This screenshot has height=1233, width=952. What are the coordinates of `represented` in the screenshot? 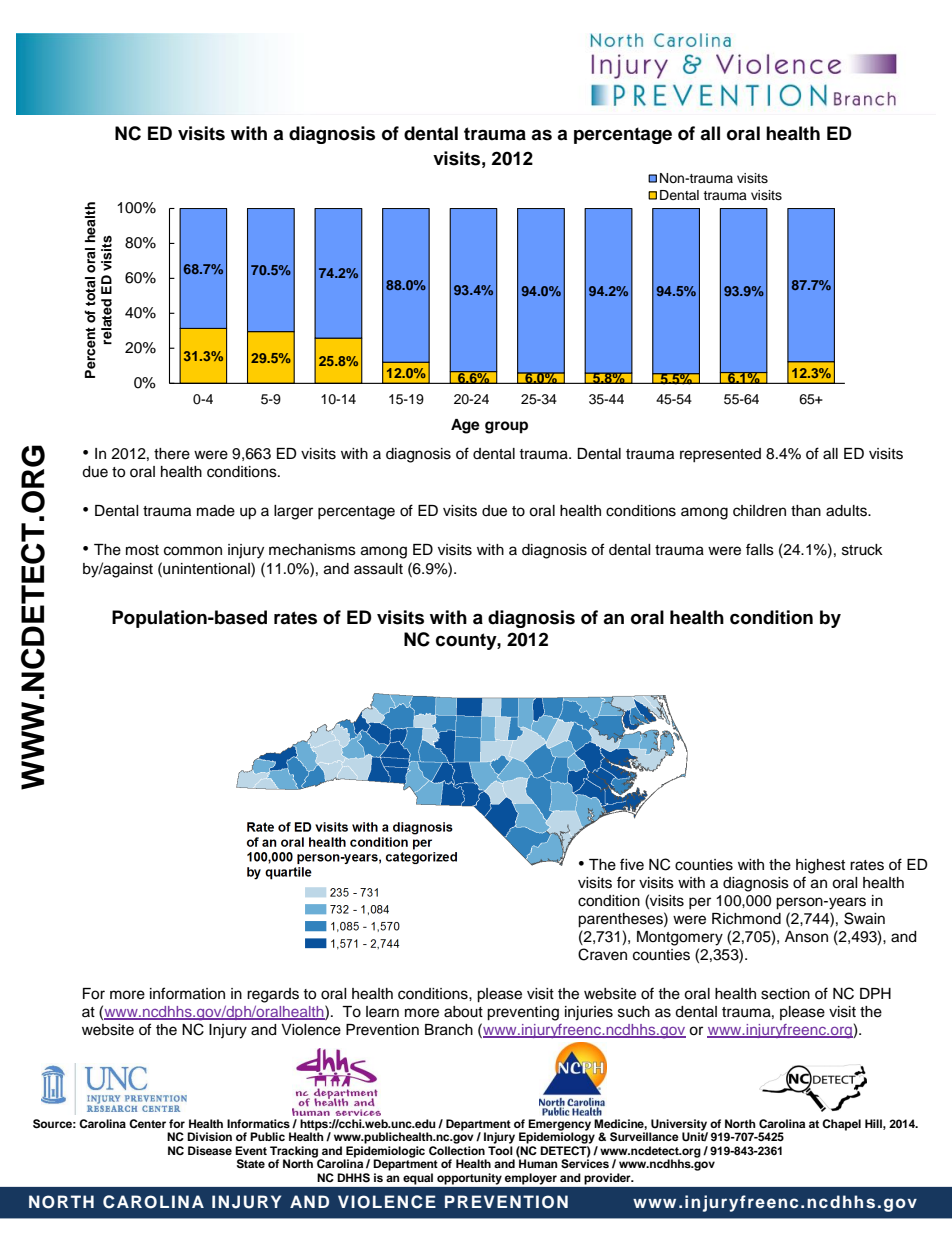 It's located at (720, 455).
